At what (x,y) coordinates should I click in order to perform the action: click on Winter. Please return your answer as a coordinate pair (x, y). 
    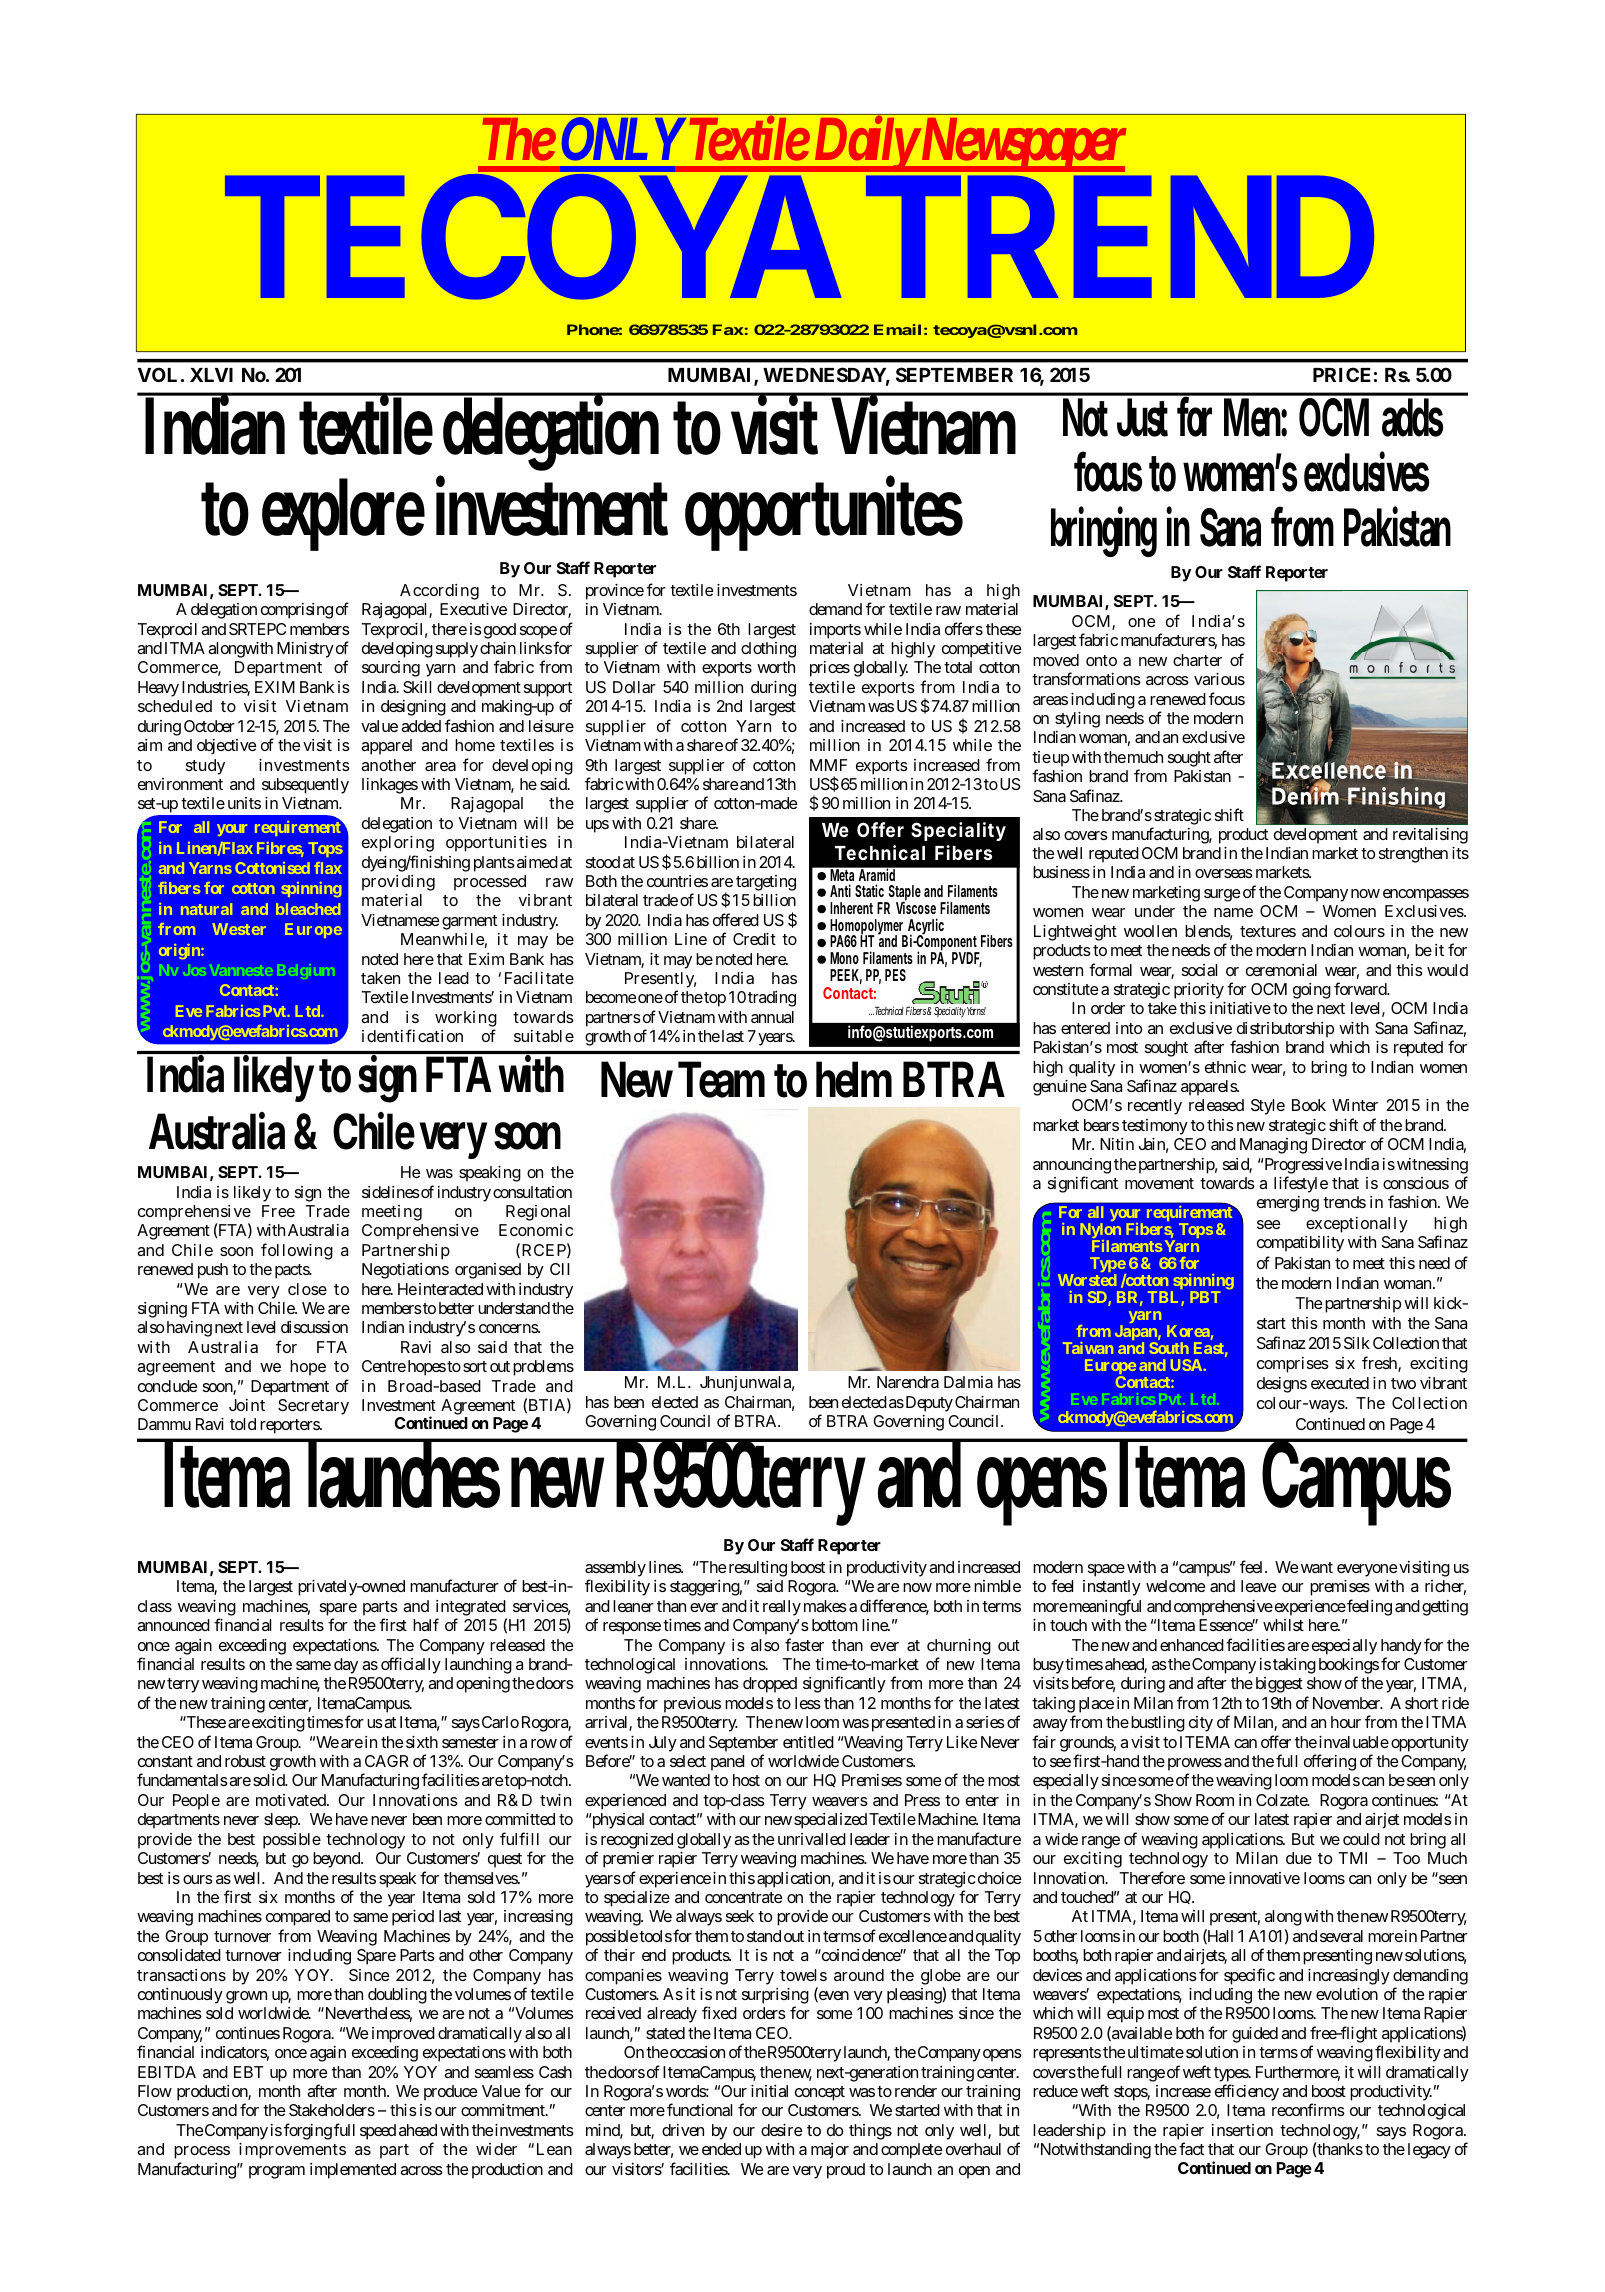
    Looking at the image, I should click on (1355, 1105).
